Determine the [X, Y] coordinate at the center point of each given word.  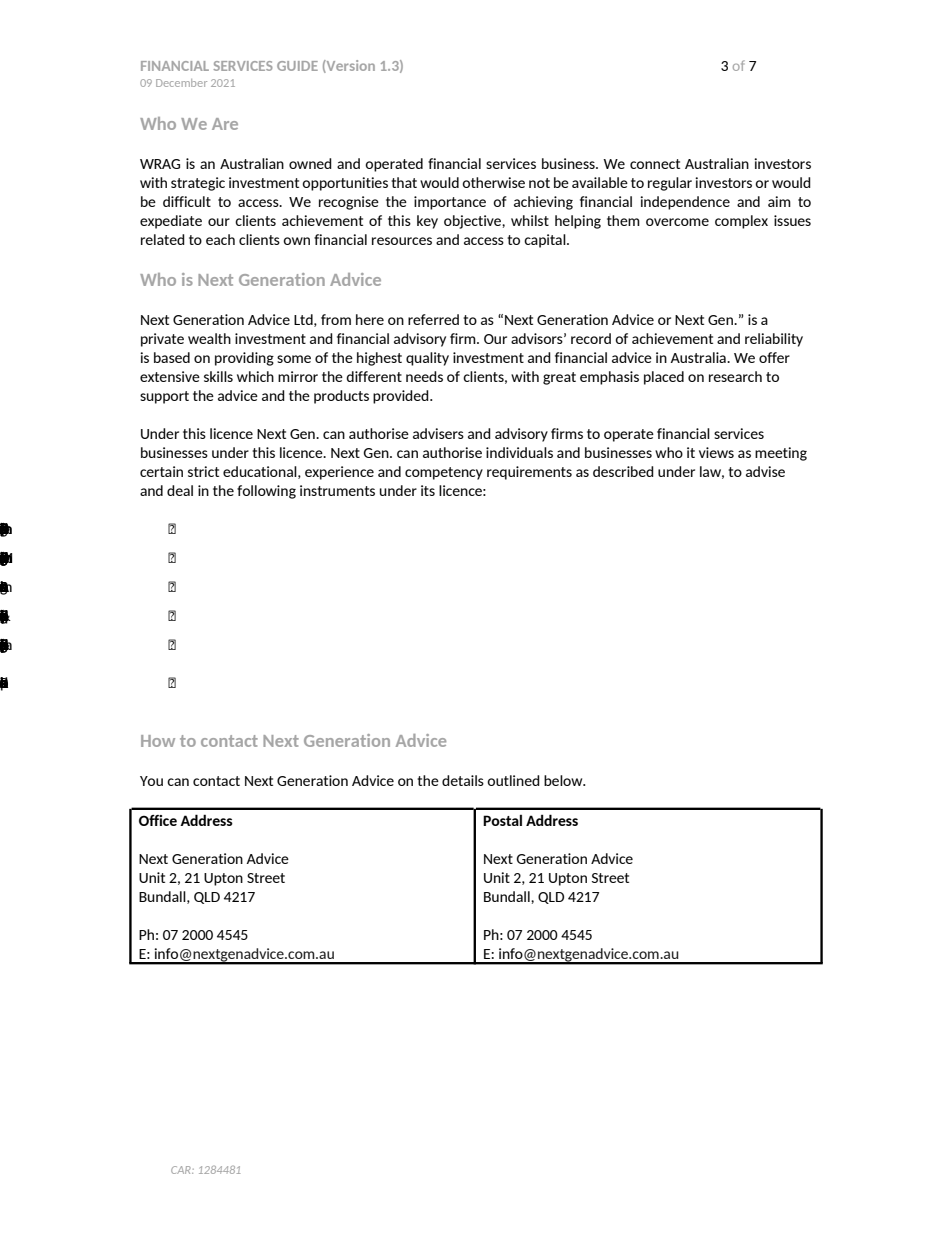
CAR [182, 1170]
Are [225, 124]
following [266, 492]
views [716, 452]
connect [655, 164]
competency [444, 473]
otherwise [493, 182]
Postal [502, 820]
